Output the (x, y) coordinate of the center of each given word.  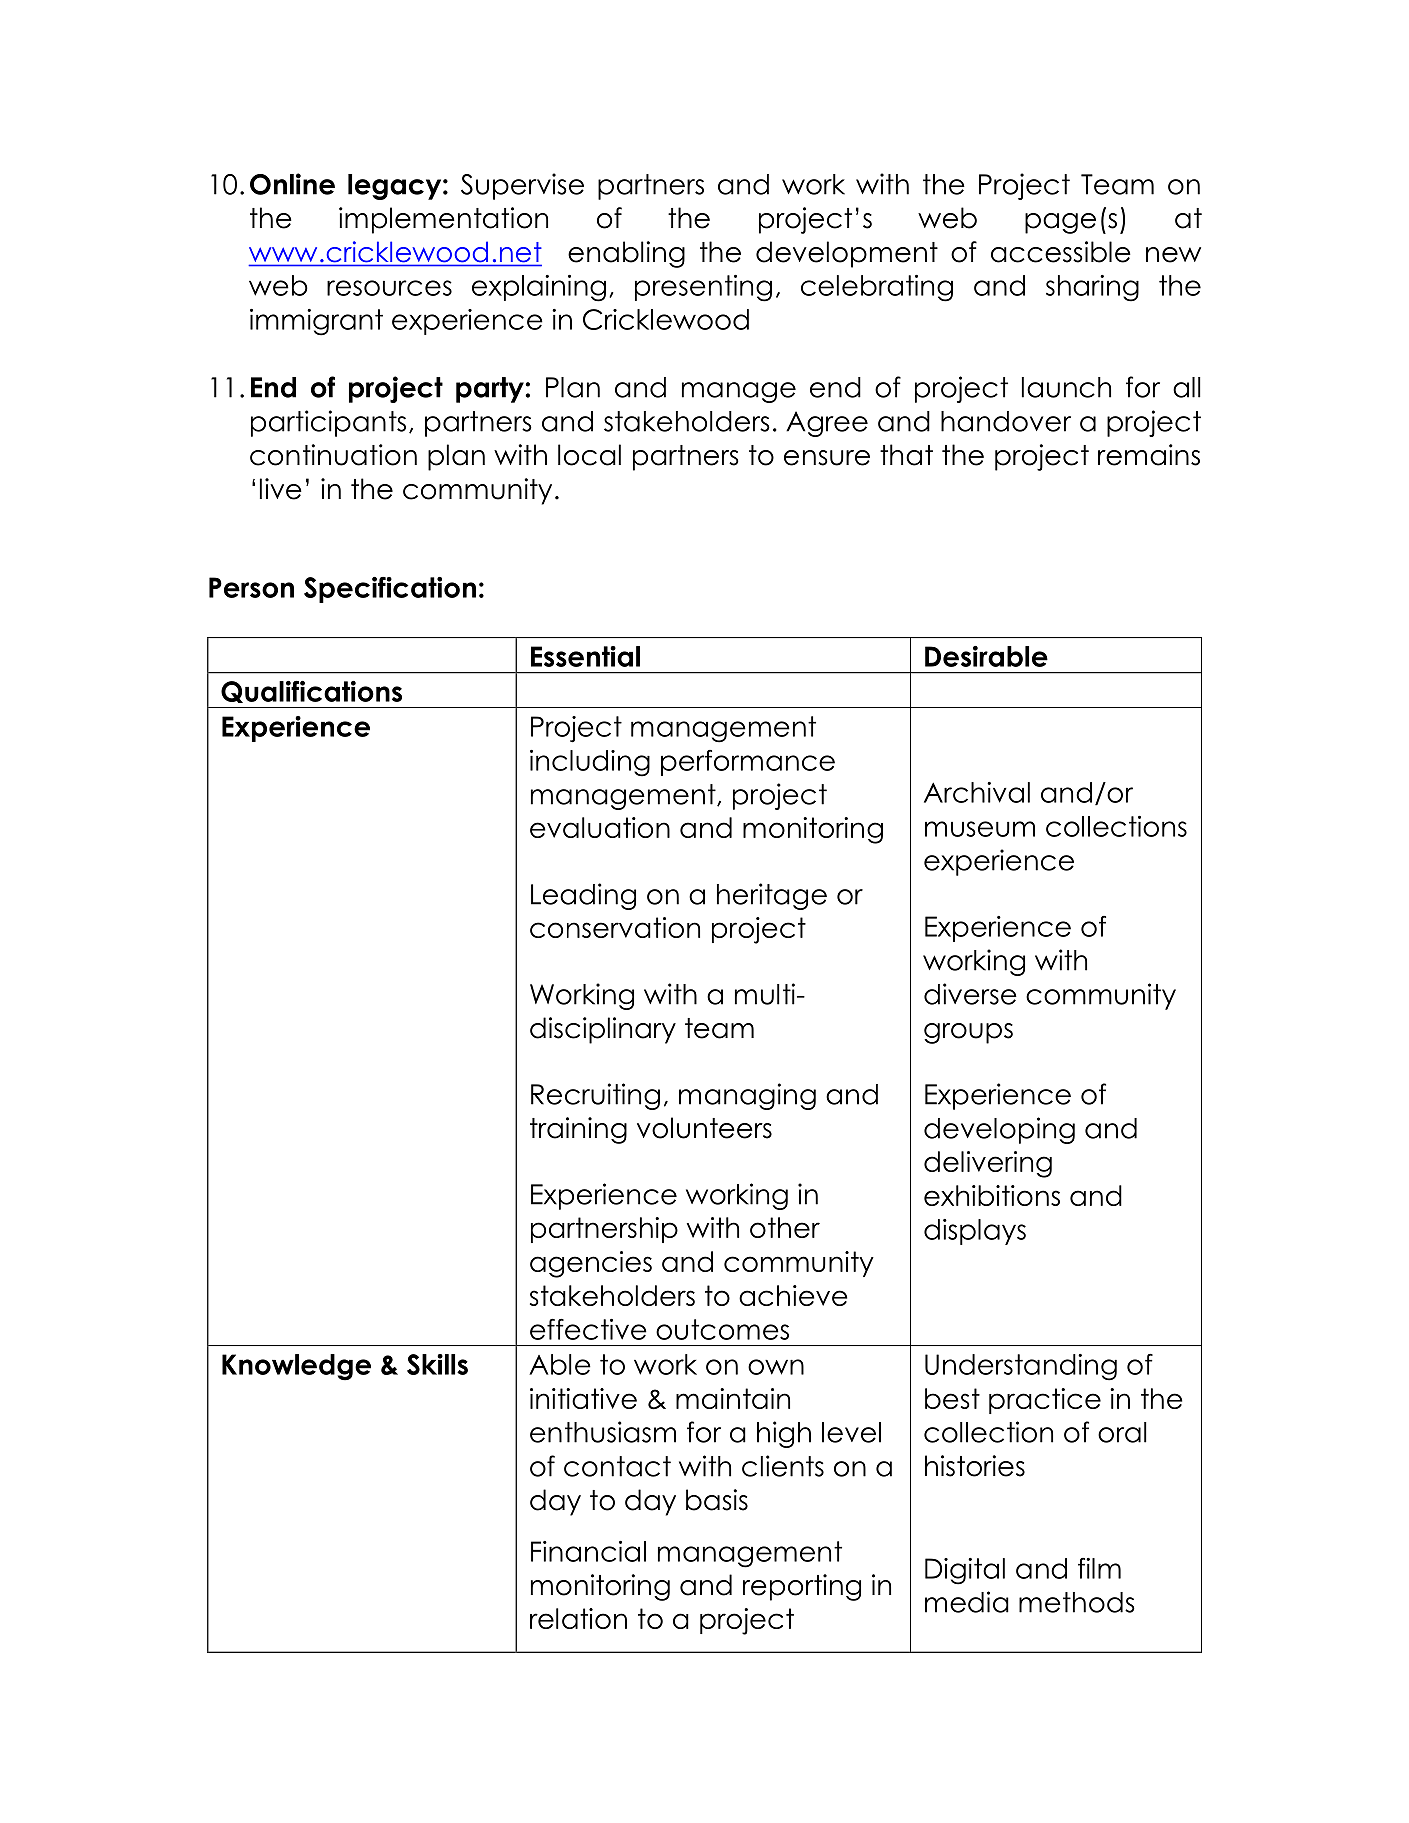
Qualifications (311, 692)
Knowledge (296, 1367)
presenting (703, 288)
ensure (827, 458)
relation (578, 1618)
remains (1149, 455)
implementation (443, 220)
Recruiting (595, 1096)
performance (748, 763)
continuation (333, 455)
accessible (1061, 252)
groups (968, 1033)
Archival (977, 792)
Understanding (1021, 1367)
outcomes (722, 1329)
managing (747, 1096)
